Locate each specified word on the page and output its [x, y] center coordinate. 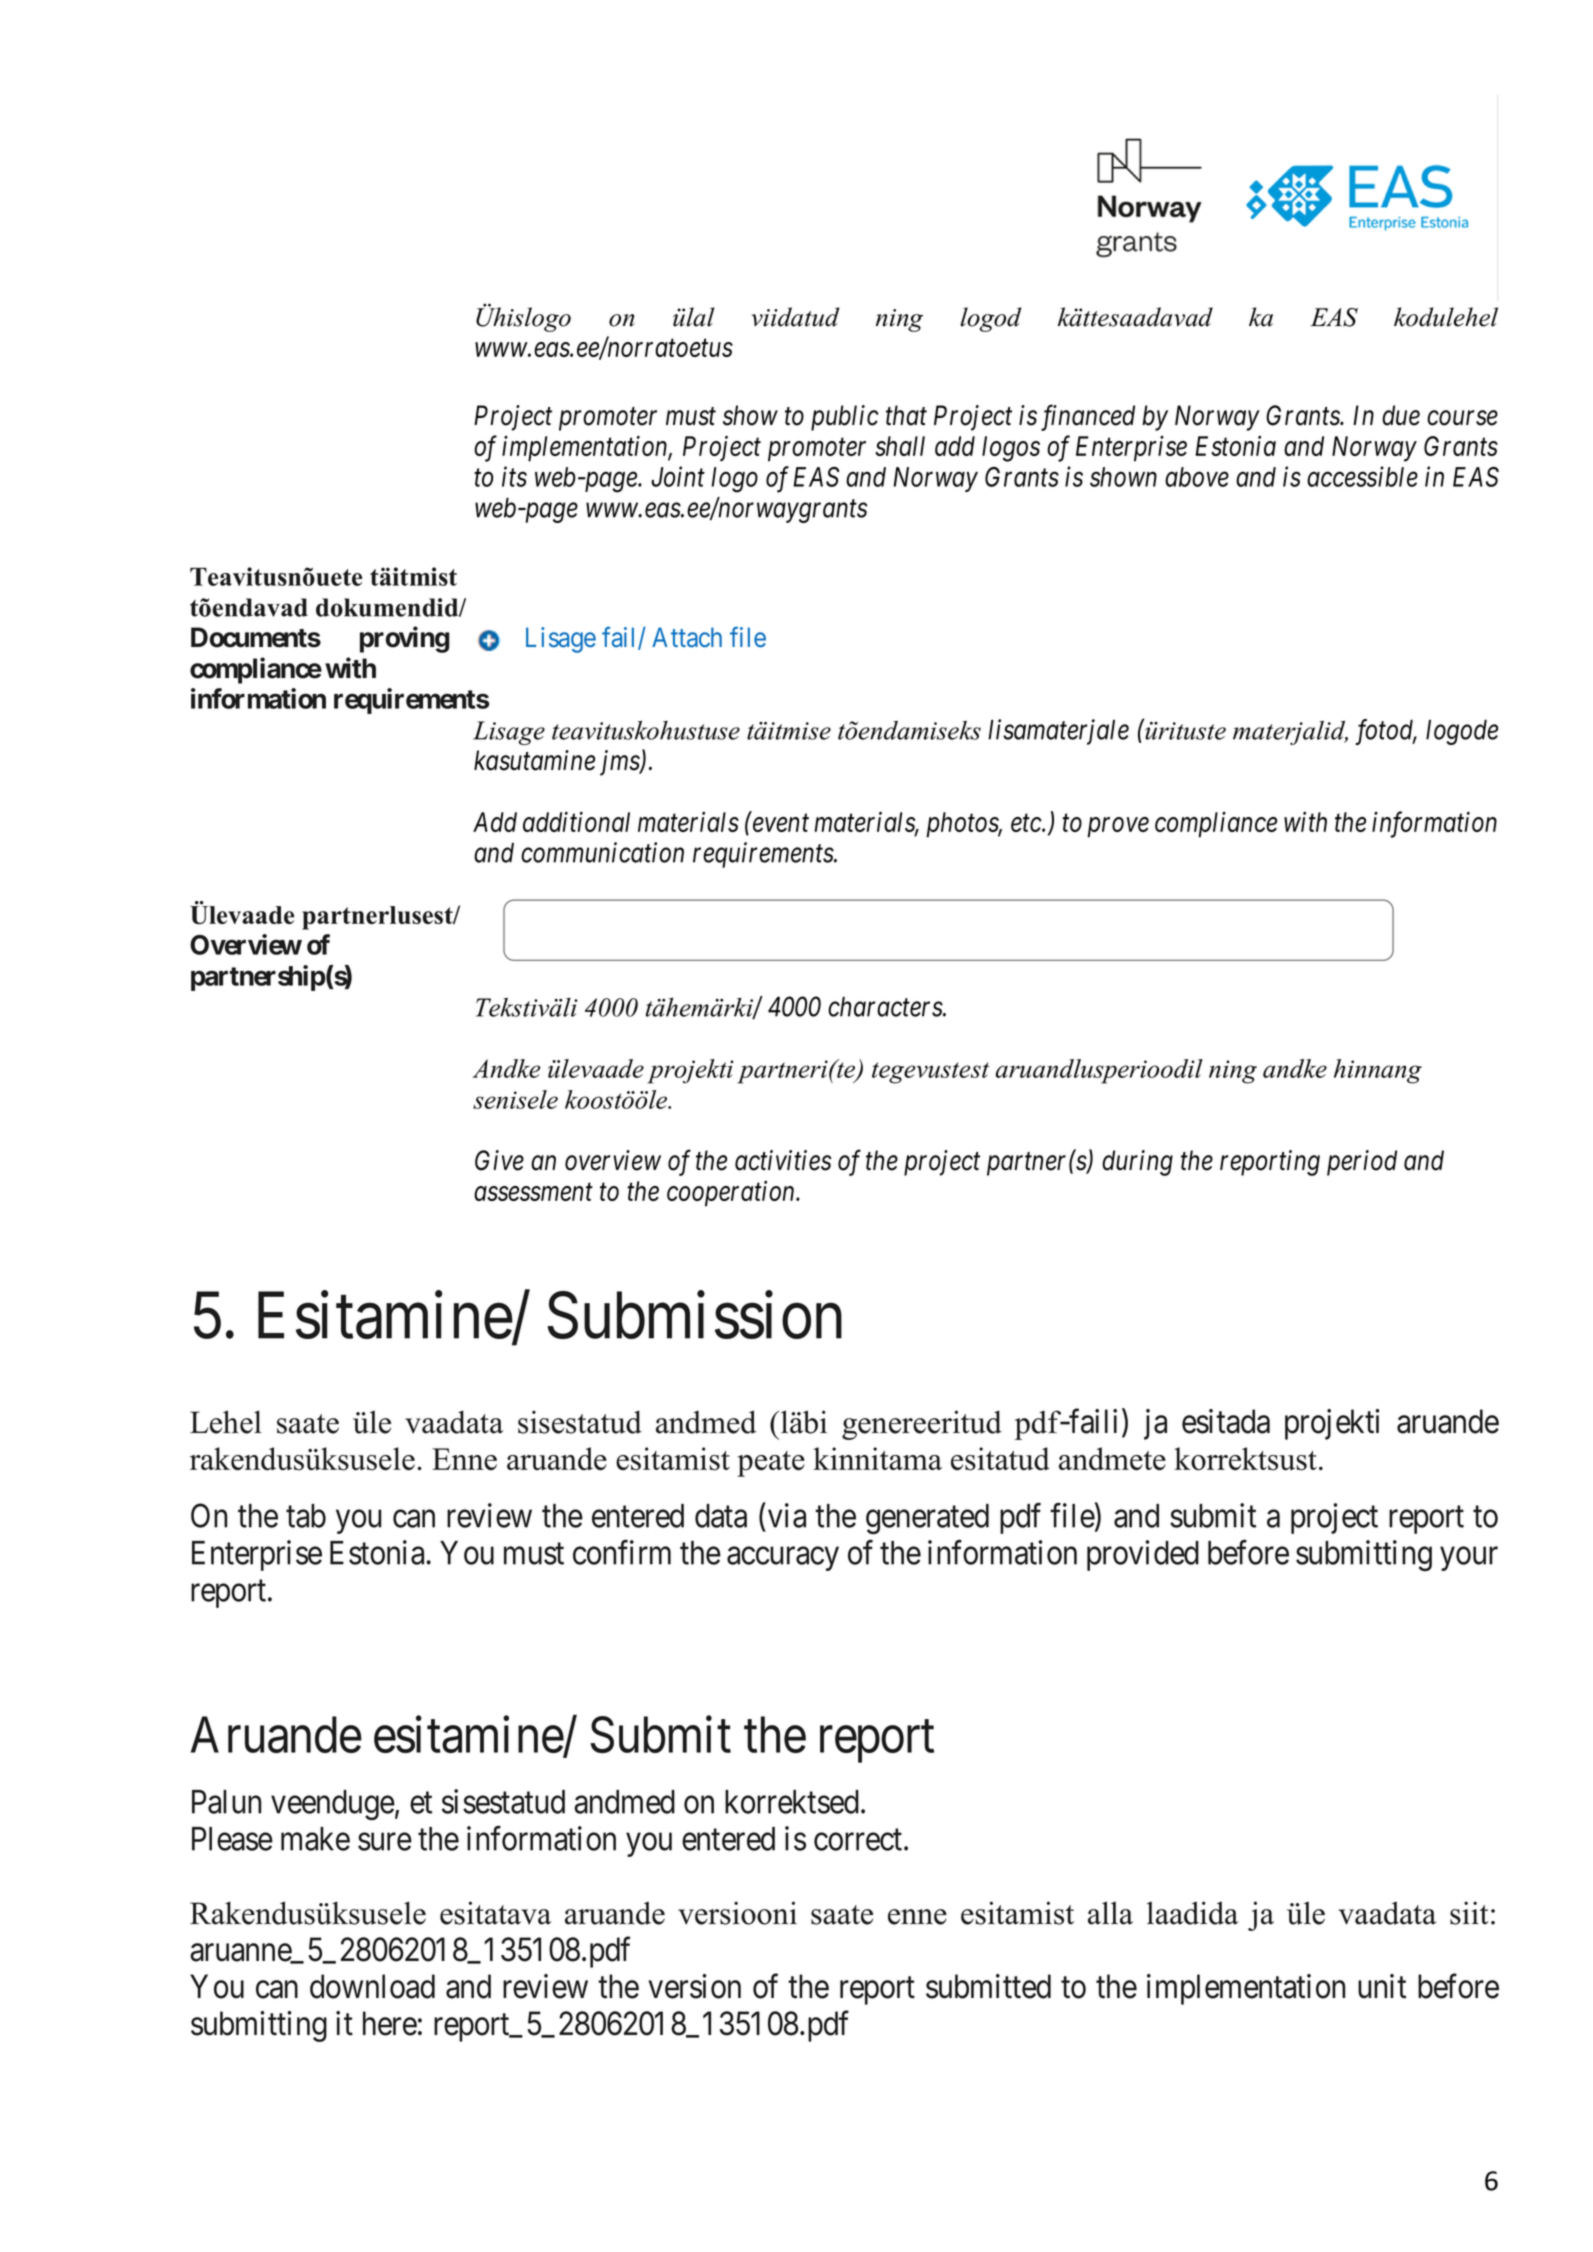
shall [900, 446]
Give [499, 1160]
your [1469, 1559]
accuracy [783, 1559]
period [1362, 1163]
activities [783, 1160]
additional [576, 821]
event [781, 823]
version [694, 1986]
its [514, 477]
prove [1118, 828]
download [372, 1986]
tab [306, 1516]
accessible [1362, 476]
